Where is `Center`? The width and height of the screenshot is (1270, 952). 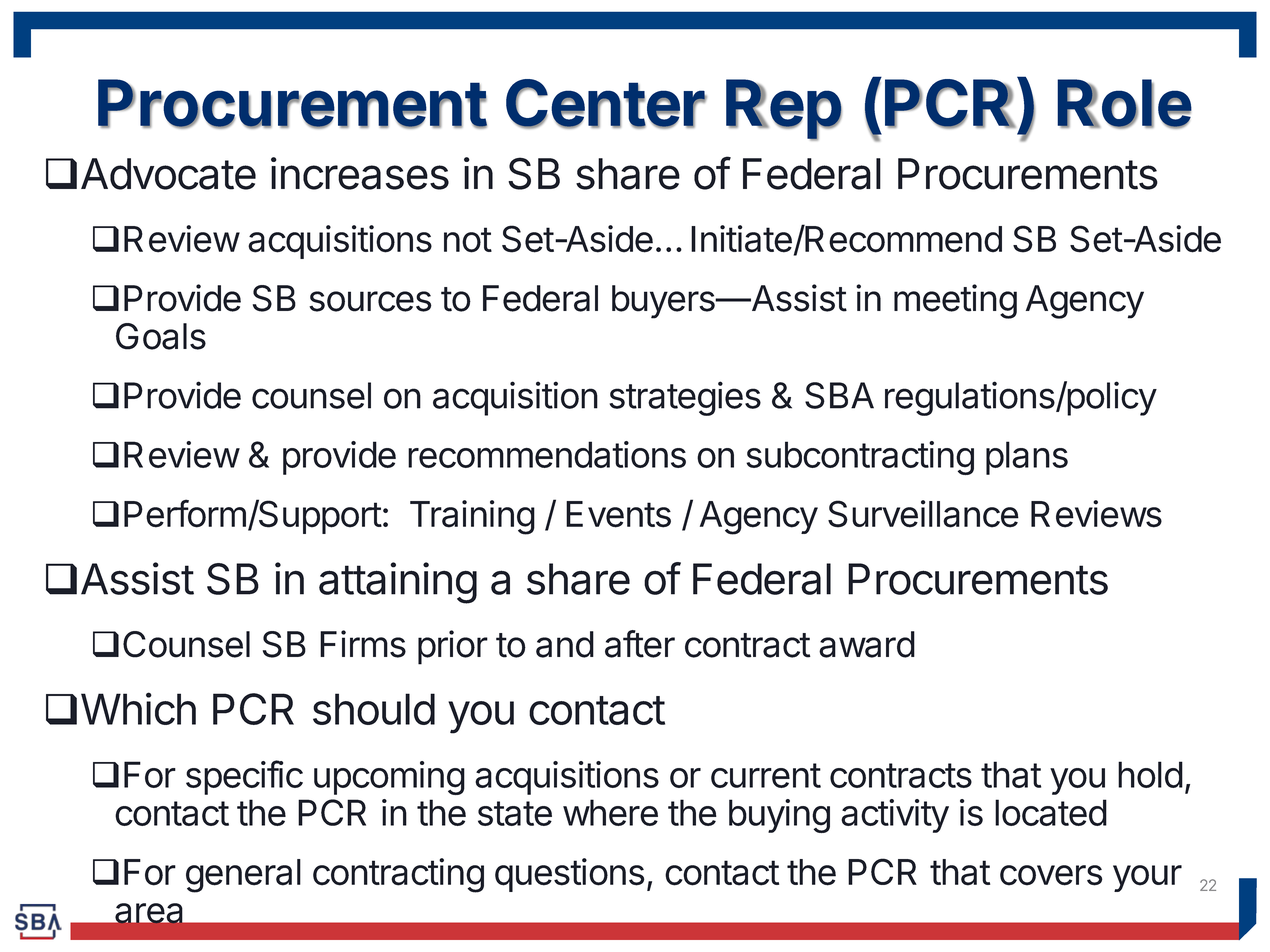
Center is located at coordinates (606, 104).
